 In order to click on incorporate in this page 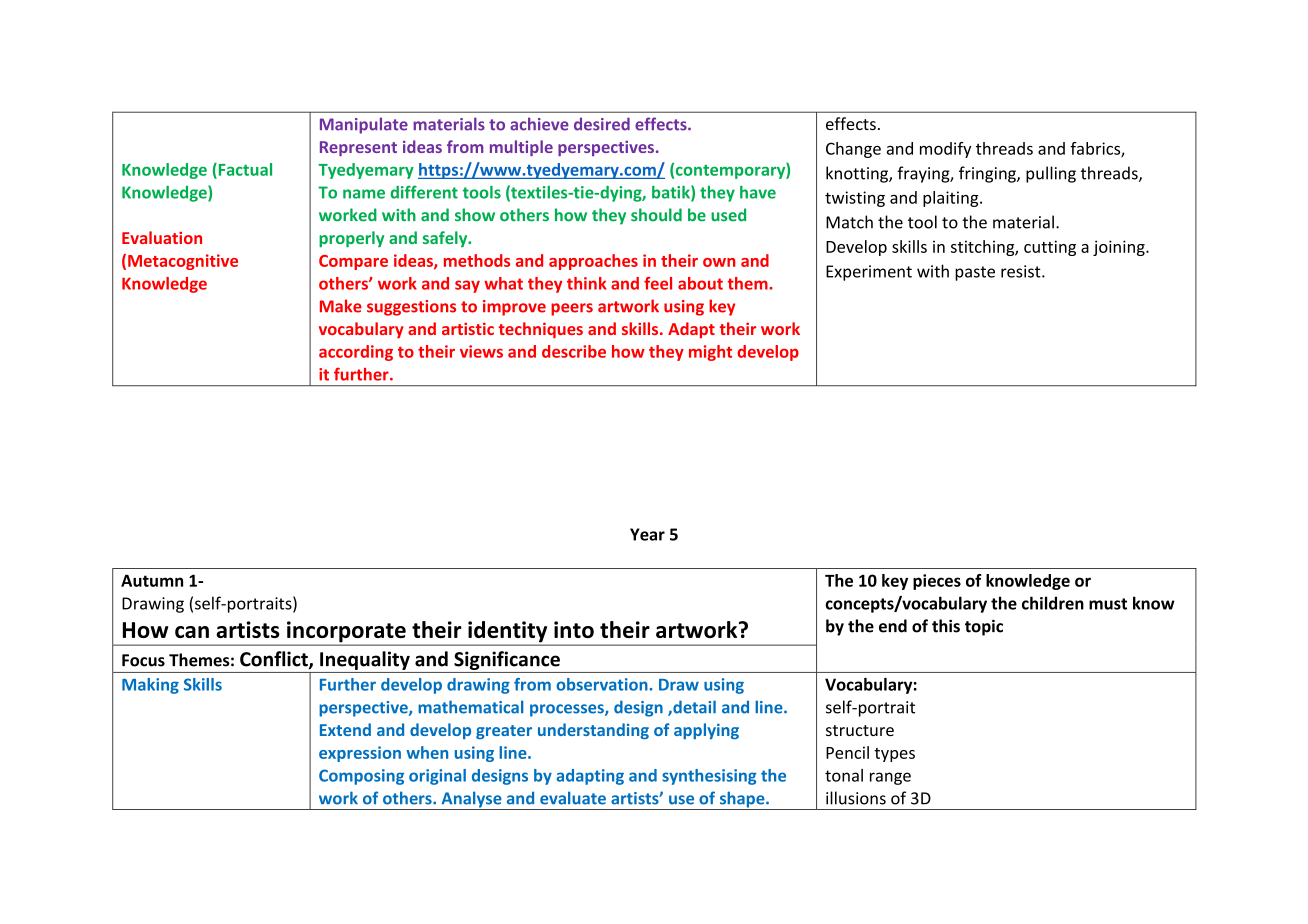, I will do `click(346, 633)`.
